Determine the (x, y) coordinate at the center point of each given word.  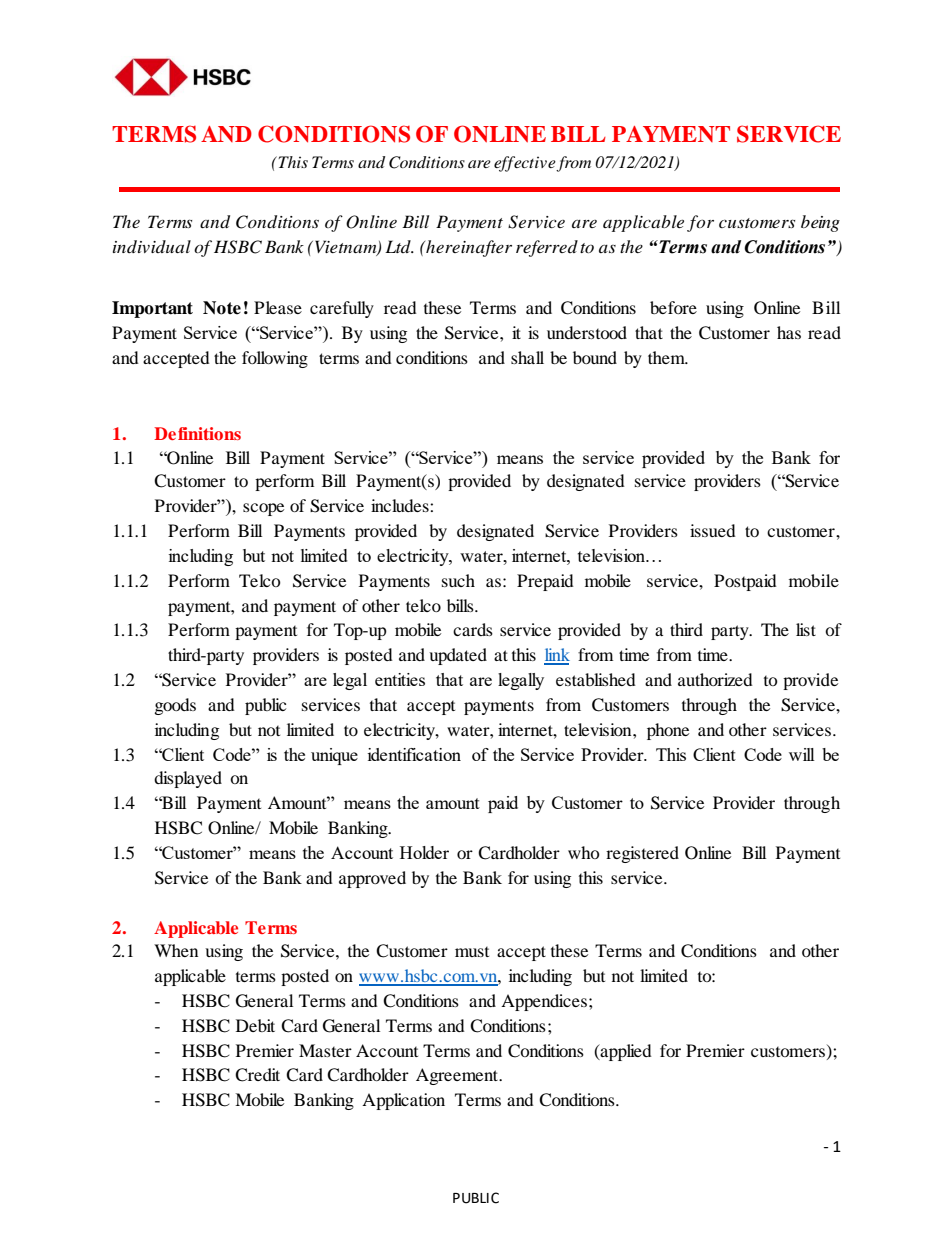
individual (152, 246)
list (806, 629)
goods (175, 706)
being (820, 223)
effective (525, 164)
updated (458, 656)
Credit (257, 1075)
